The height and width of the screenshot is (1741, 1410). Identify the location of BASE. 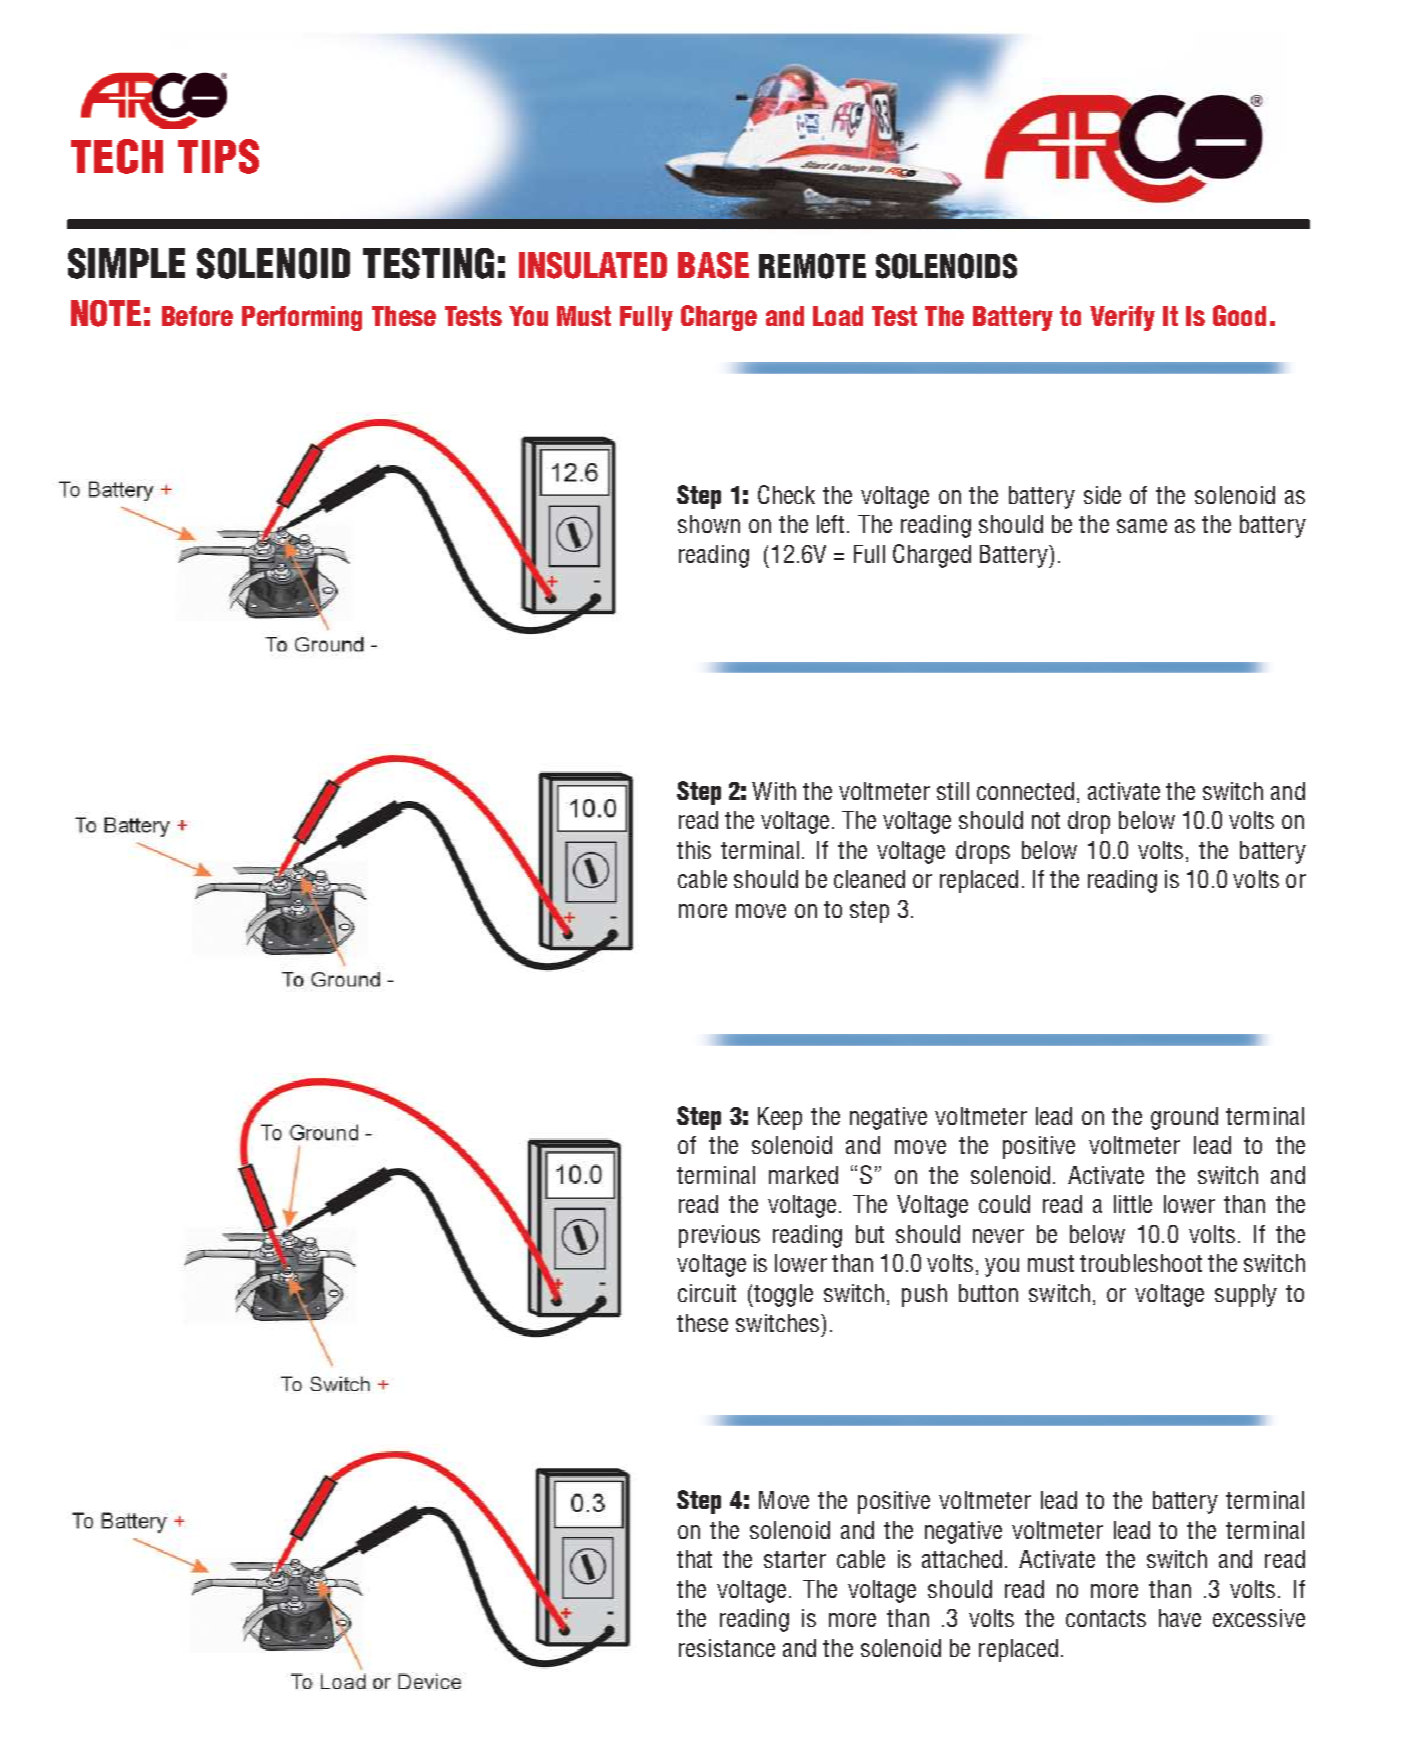
(713, 265).
